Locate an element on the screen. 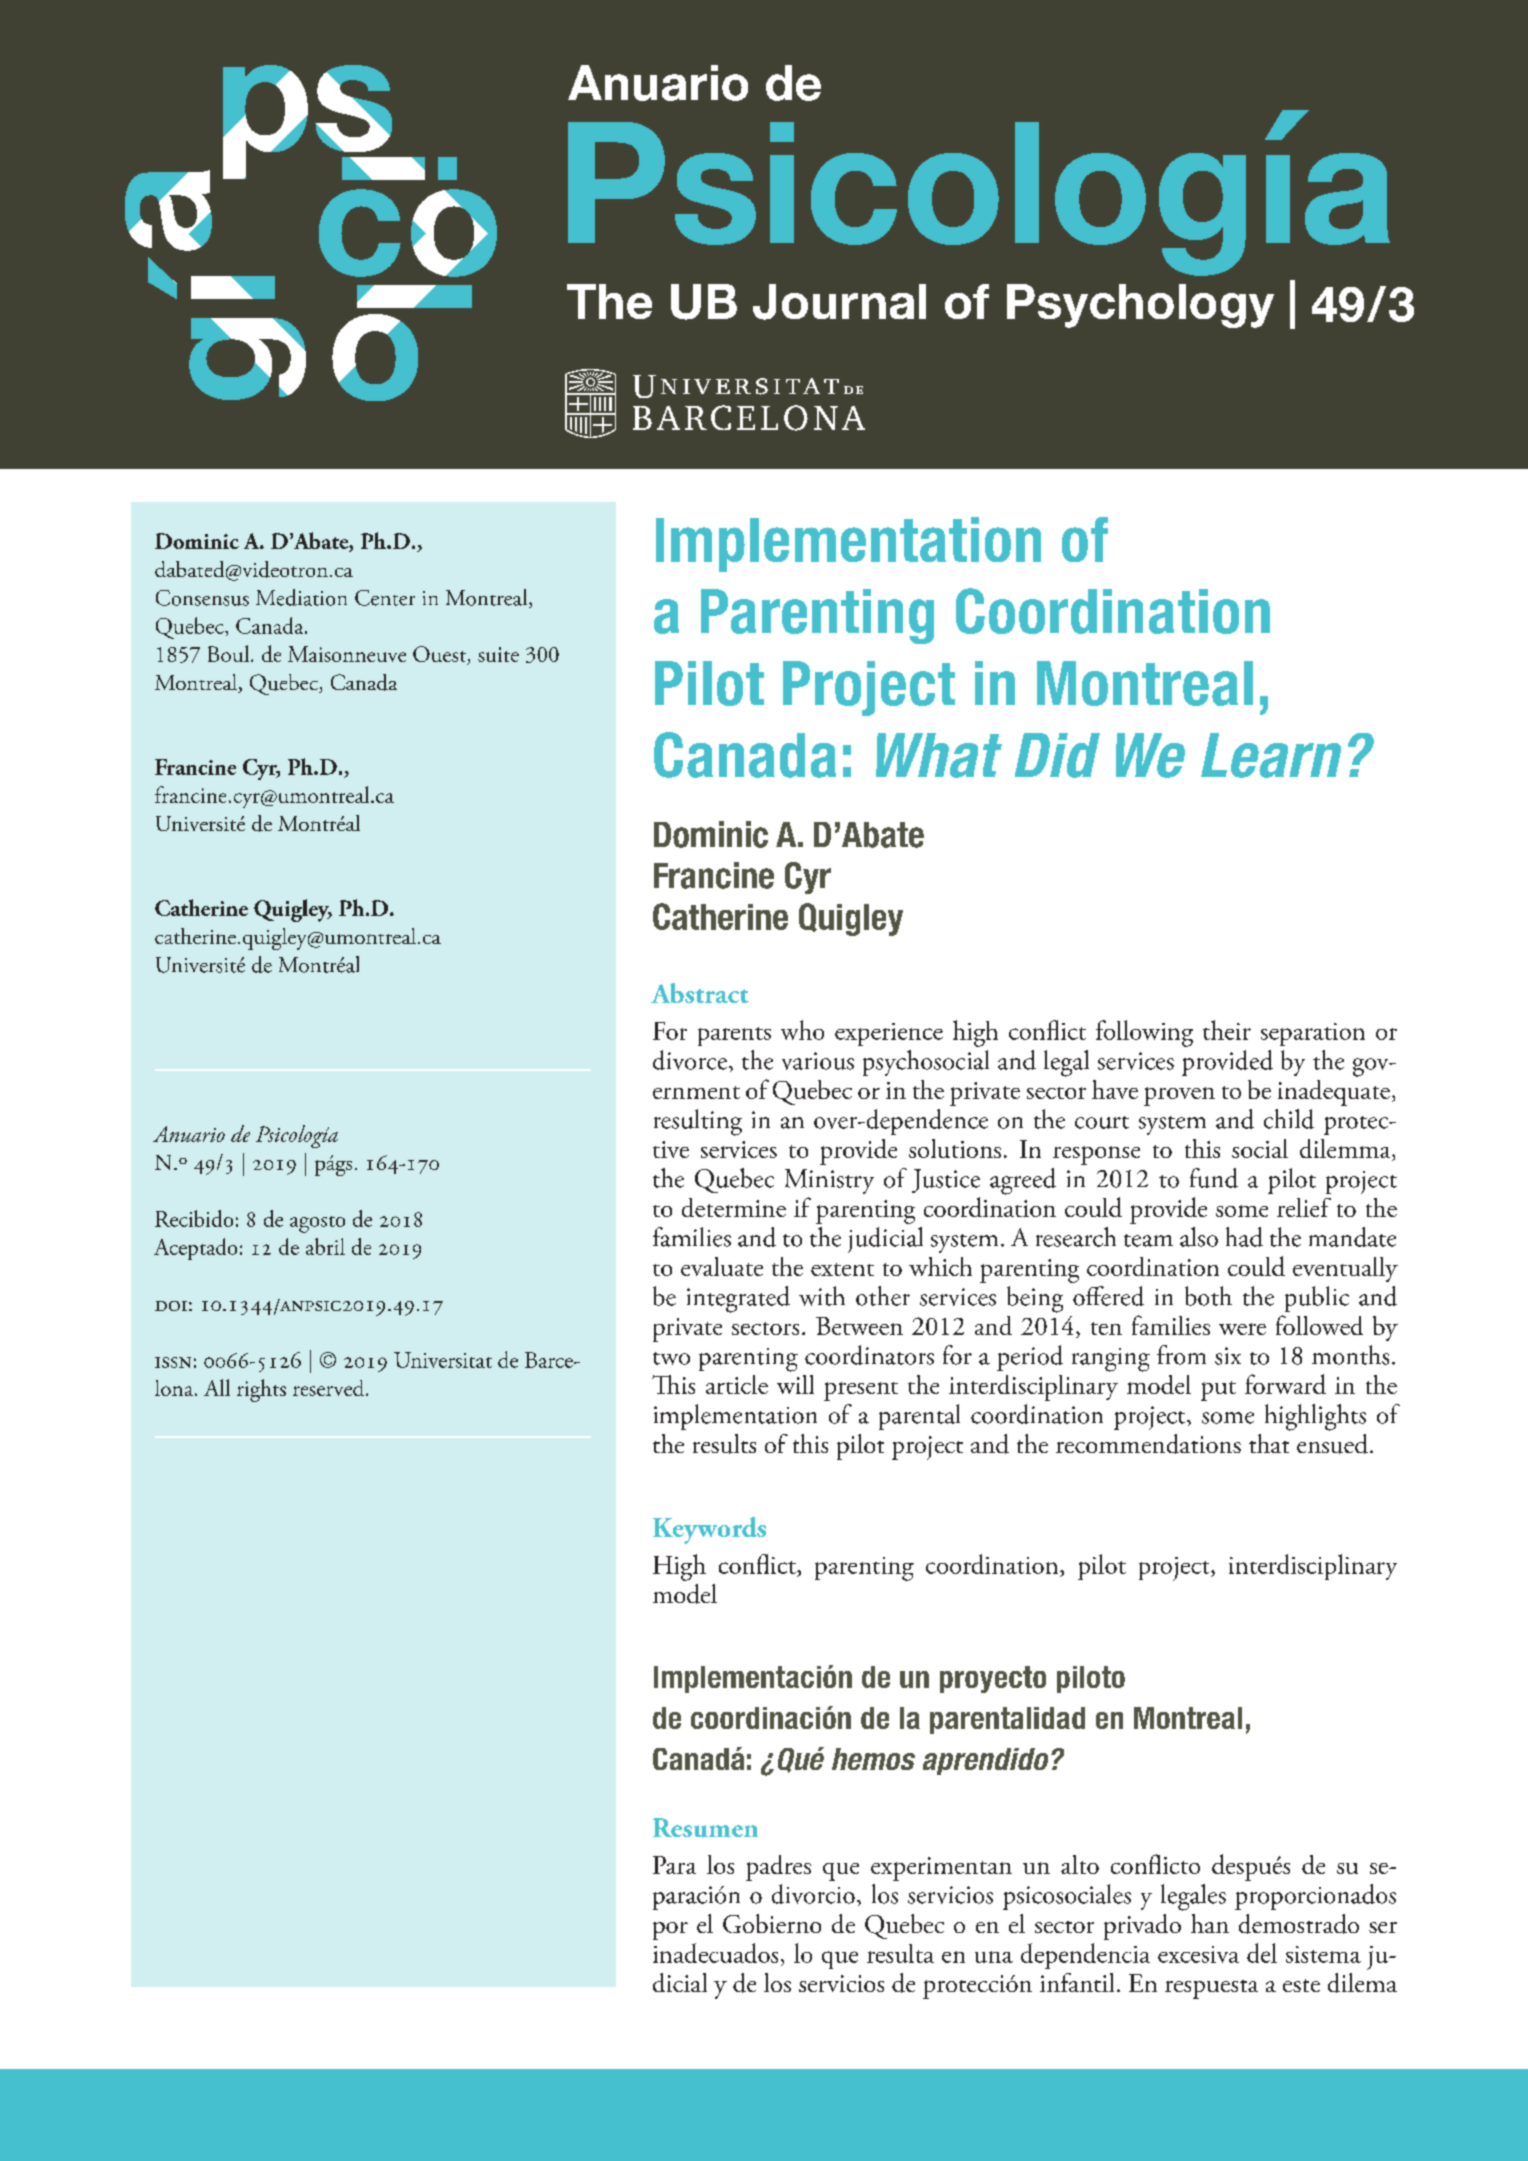 Image resolution: width=1528 pixels, height=2161 pixels. Psychology is located at coordinates (1140, 306).
